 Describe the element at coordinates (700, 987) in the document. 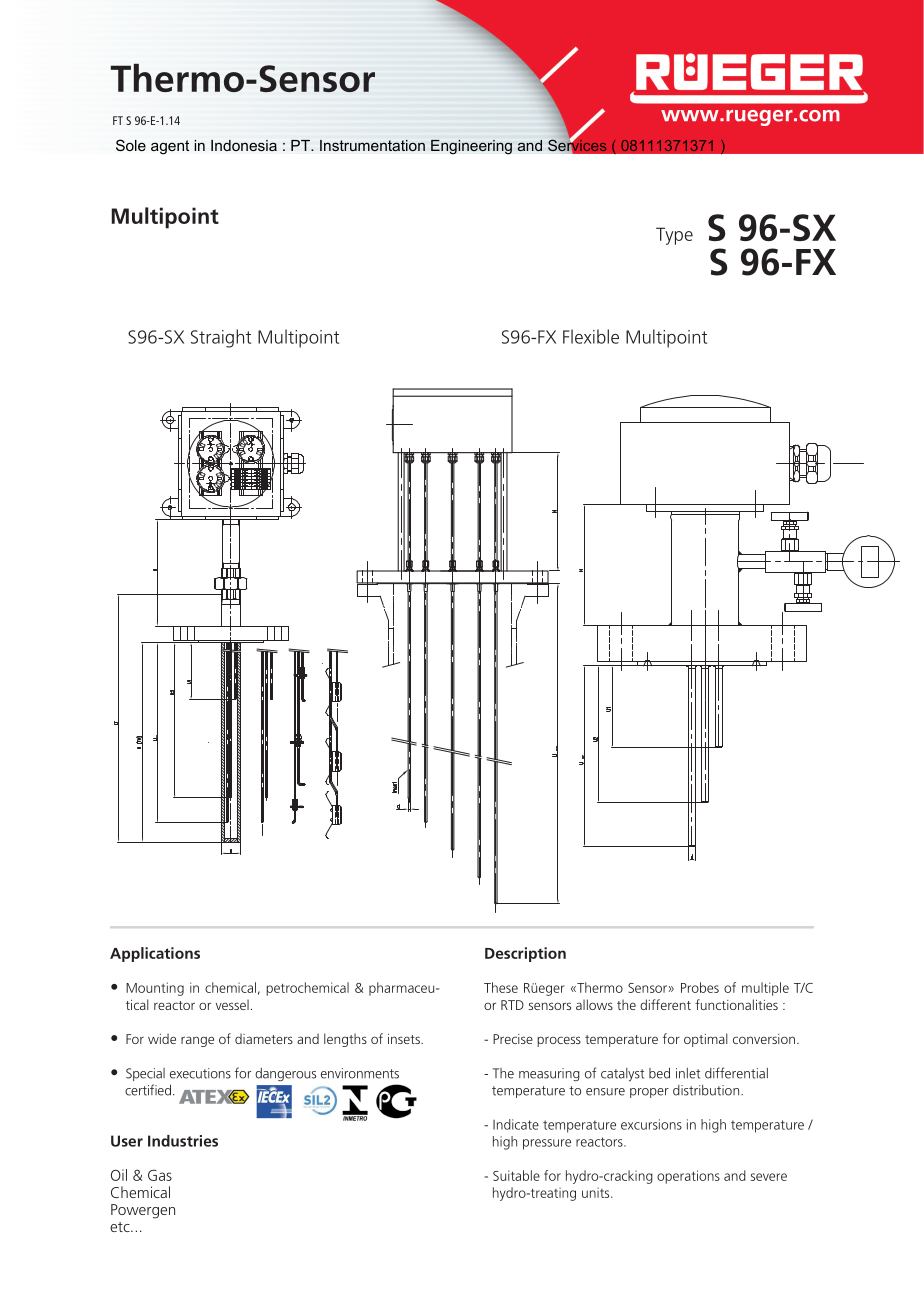

I see `Probes` at that location.
